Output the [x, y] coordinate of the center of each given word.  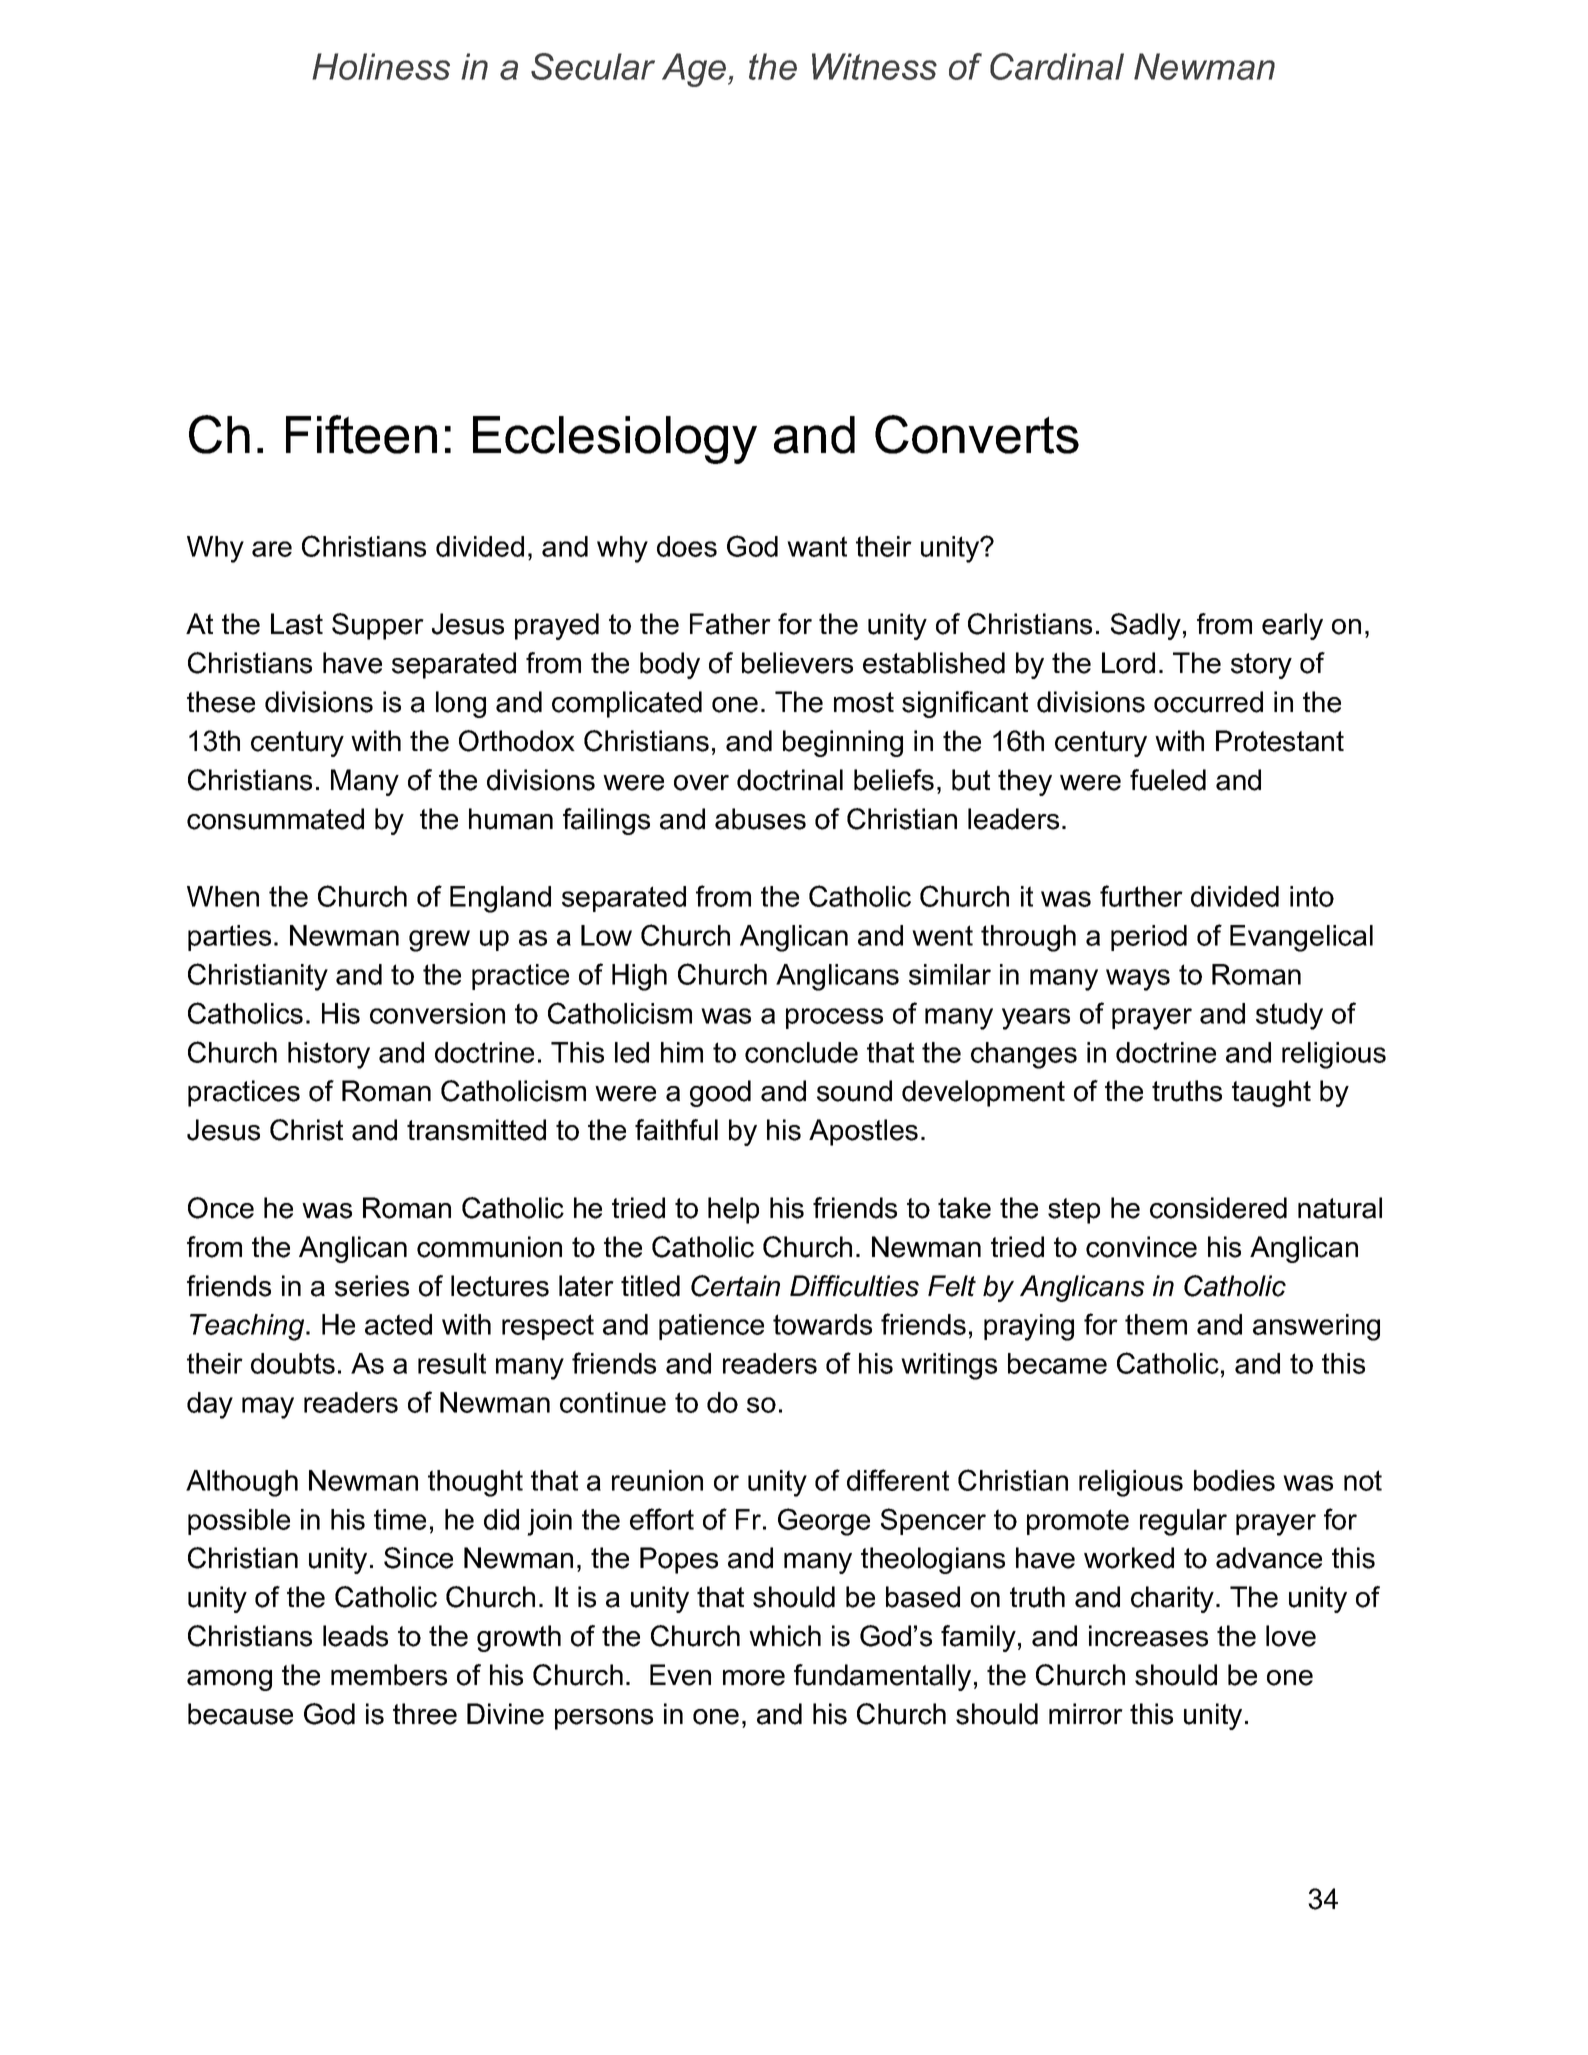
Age [695, 70]
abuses [760, 819]
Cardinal [1057, 66]
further [1141, 896]
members [389, 1675]
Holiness [381, 66]
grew [439, 941]
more [754, 1678]
